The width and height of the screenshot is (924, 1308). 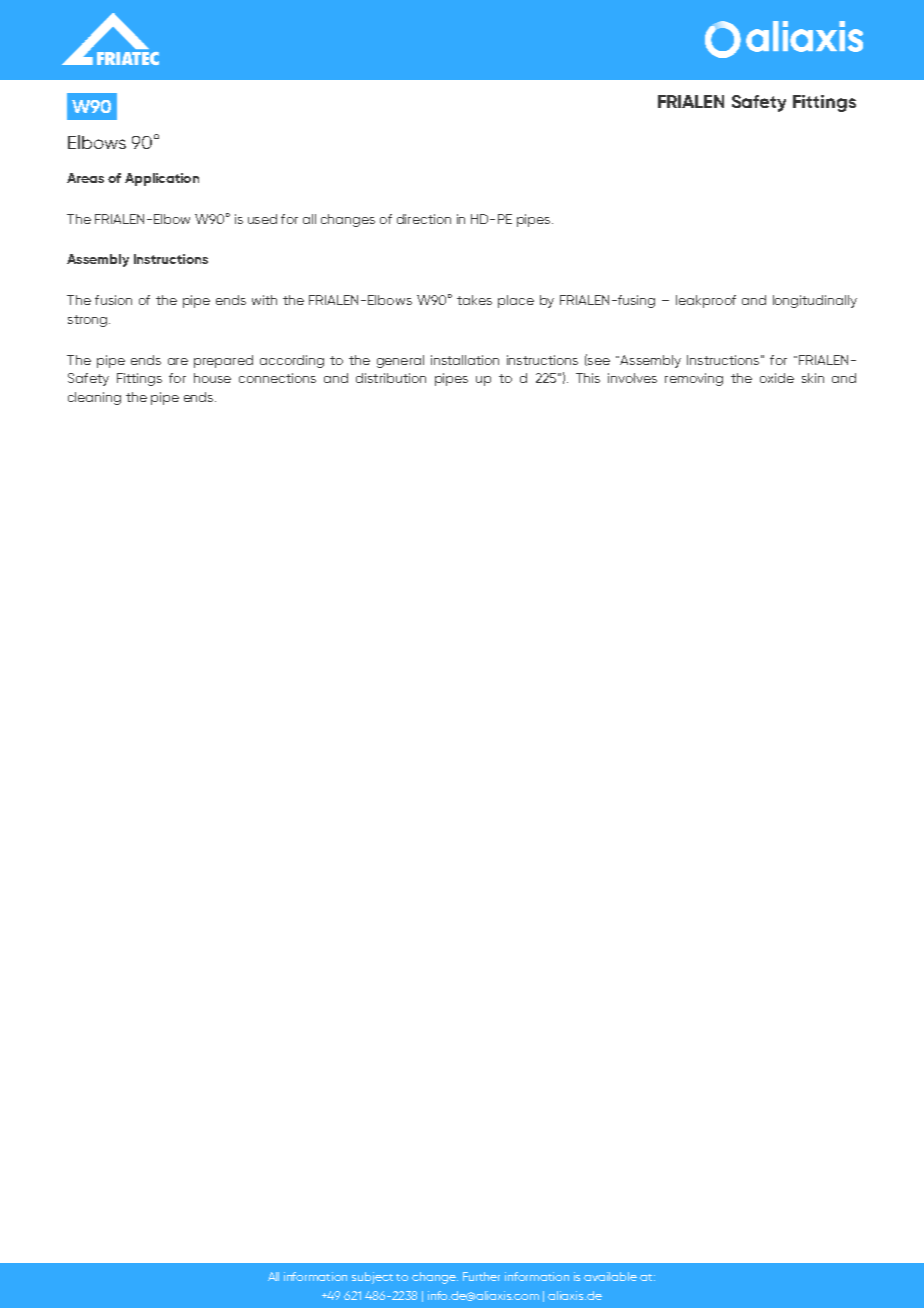 I want to click on removing, so click(x=694, y=379).
